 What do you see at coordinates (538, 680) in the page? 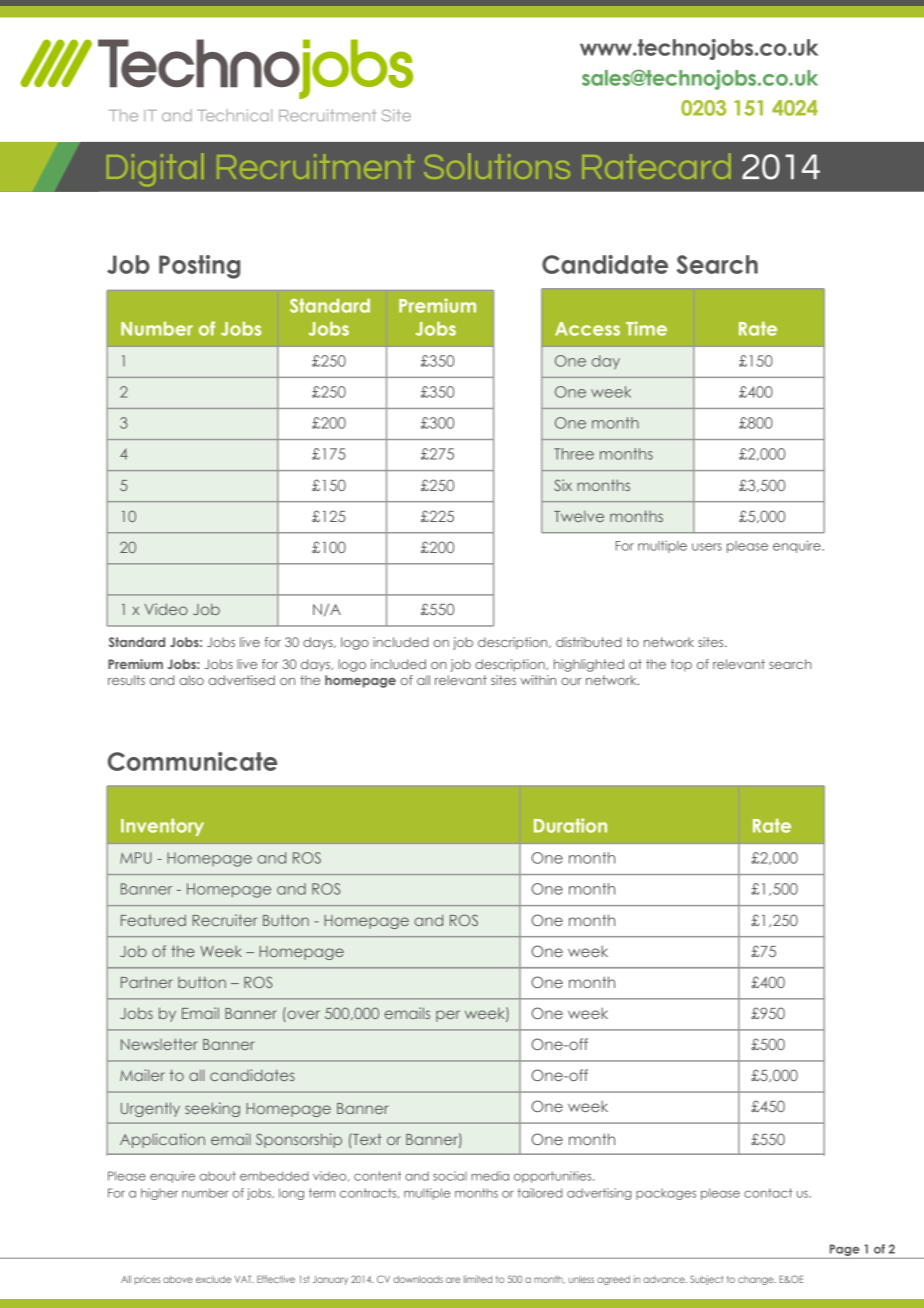
I see `within` at bounding box center [538, 680].
